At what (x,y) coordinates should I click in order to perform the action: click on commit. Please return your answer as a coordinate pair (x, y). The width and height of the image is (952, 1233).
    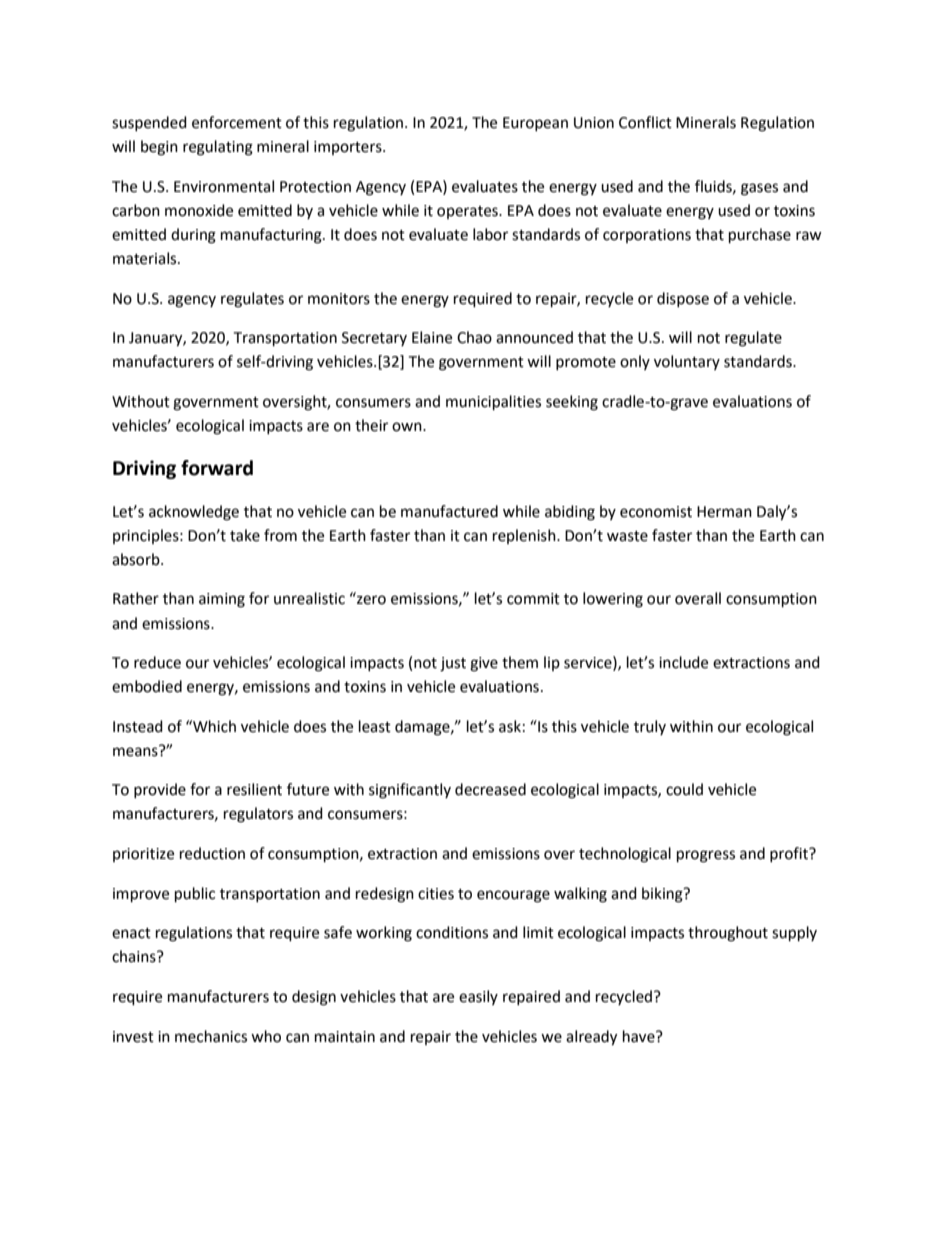
    Looking at the image, I should click on (533, 599).
